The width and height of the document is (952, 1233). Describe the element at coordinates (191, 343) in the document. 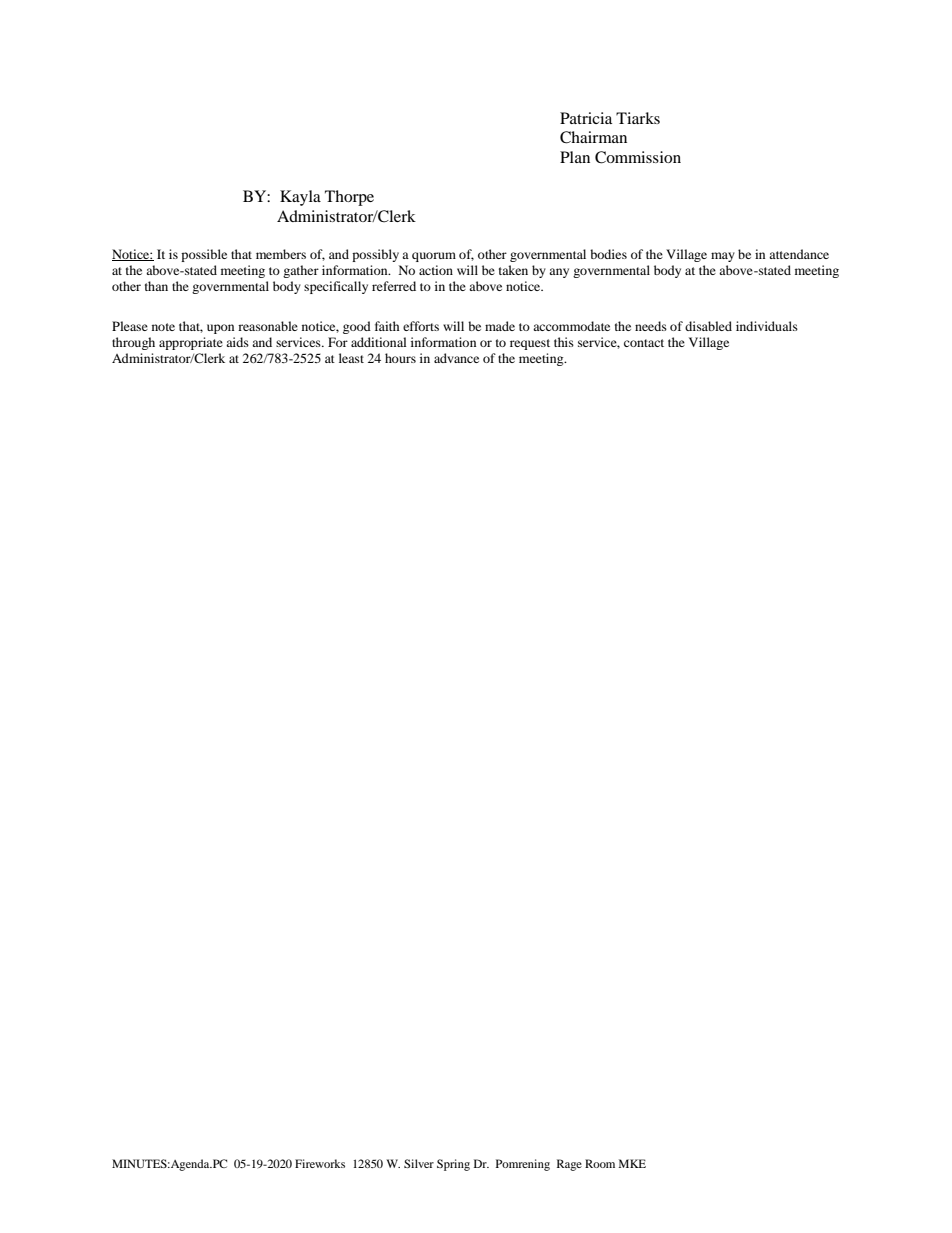

I see `appropriate` at that location.
